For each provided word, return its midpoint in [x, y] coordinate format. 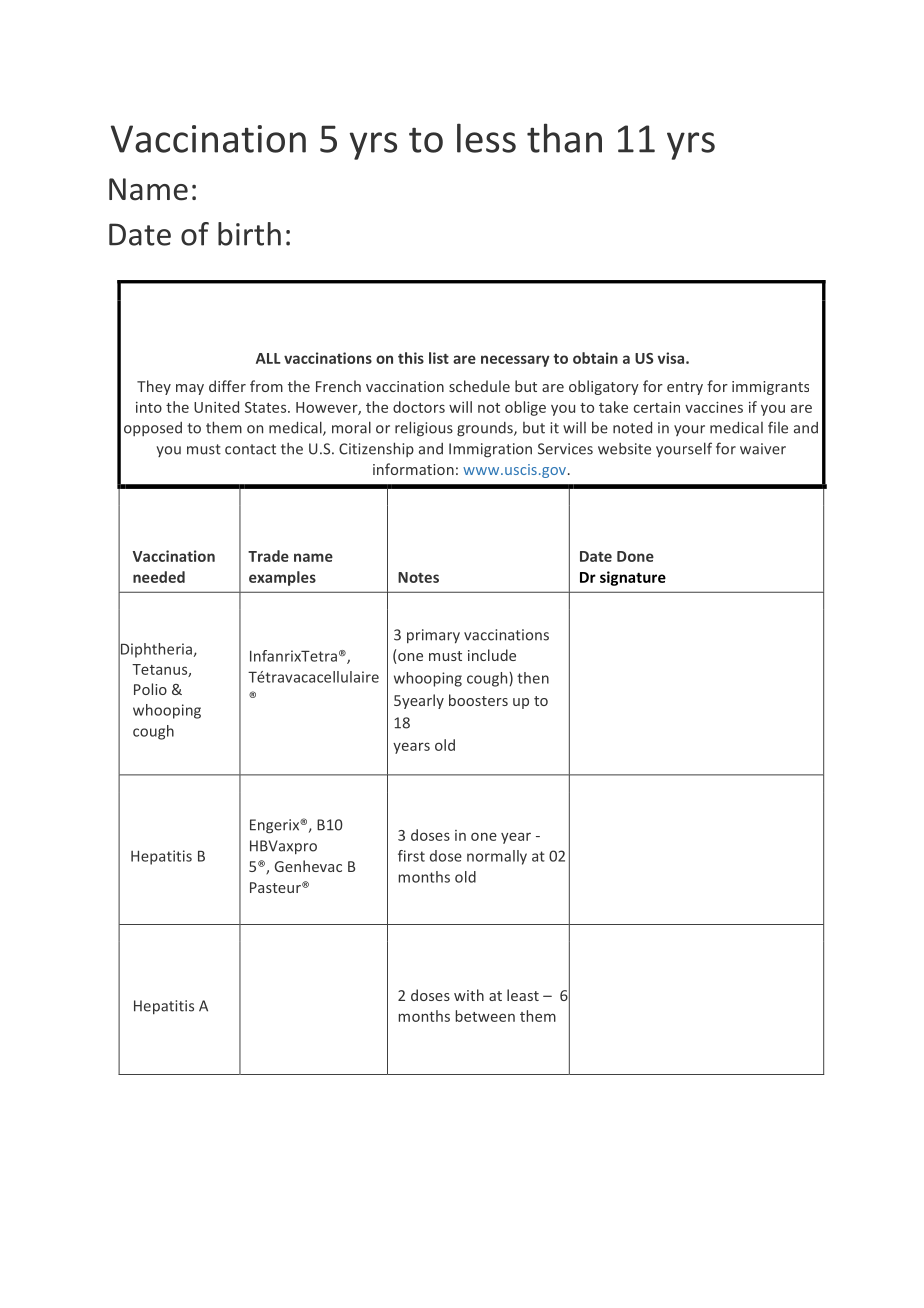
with [469, 995]
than [564, 138]
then [533, 678]
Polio [150, 689]
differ [227, 386]
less [486, 138]
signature [633, 578]
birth [249, 234]
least [523, 995]
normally [497, 857]
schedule [479, 386]
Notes [418, 577]
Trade [268, 556]
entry [685, 388]
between [485, 1016]
